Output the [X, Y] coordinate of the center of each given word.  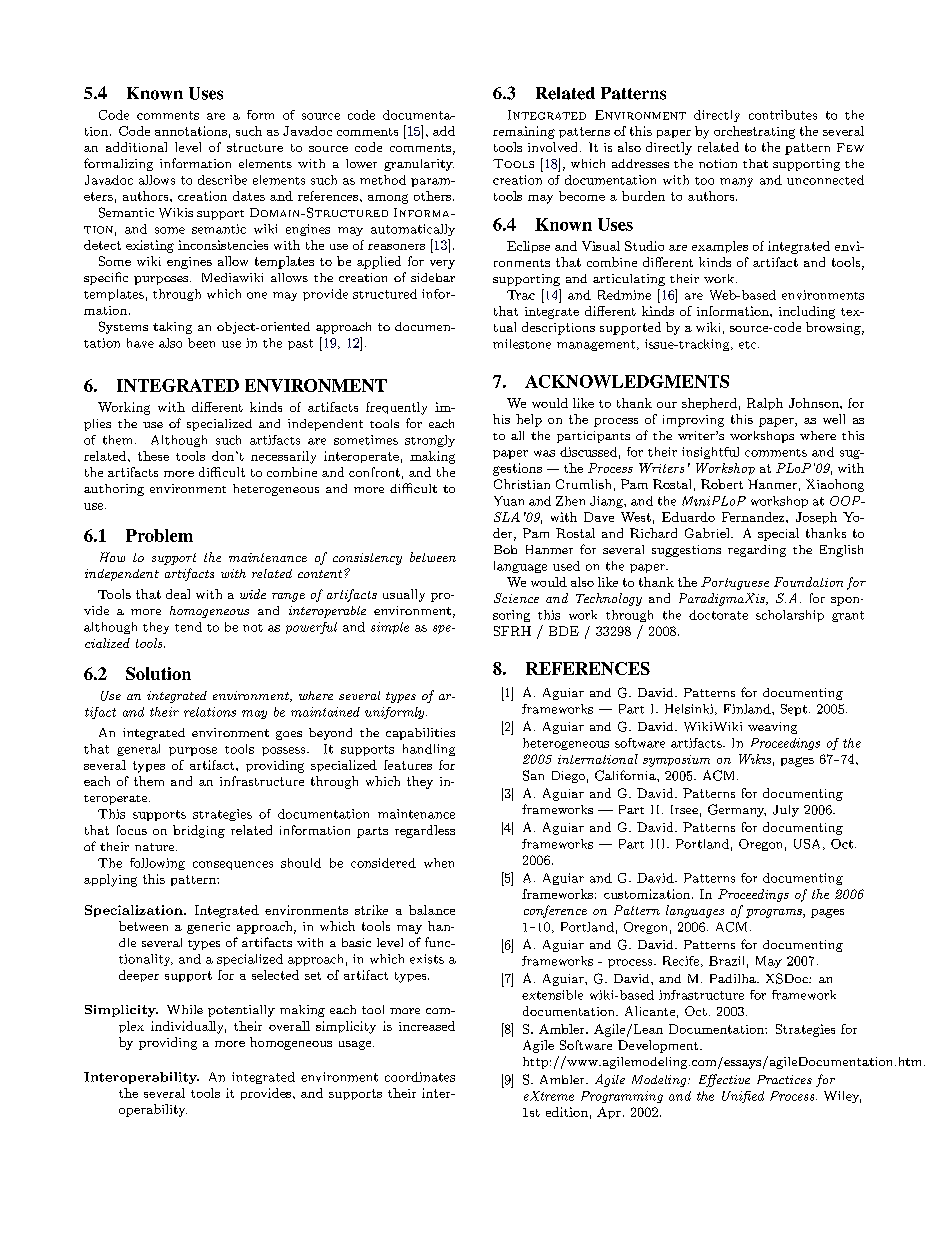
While [185, 1009]
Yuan [509, 501]
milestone [522, 344]
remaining [524, 132]
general [138, 750]
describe [222, 180]
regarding [757, 551]
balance [432, 910]
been [201, 343]
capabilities [420, 734]
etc [749, 345]
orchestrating [754, 132]
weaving [772, 728]
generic [208, 928]
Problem [159, 535]
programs [775, 913]
